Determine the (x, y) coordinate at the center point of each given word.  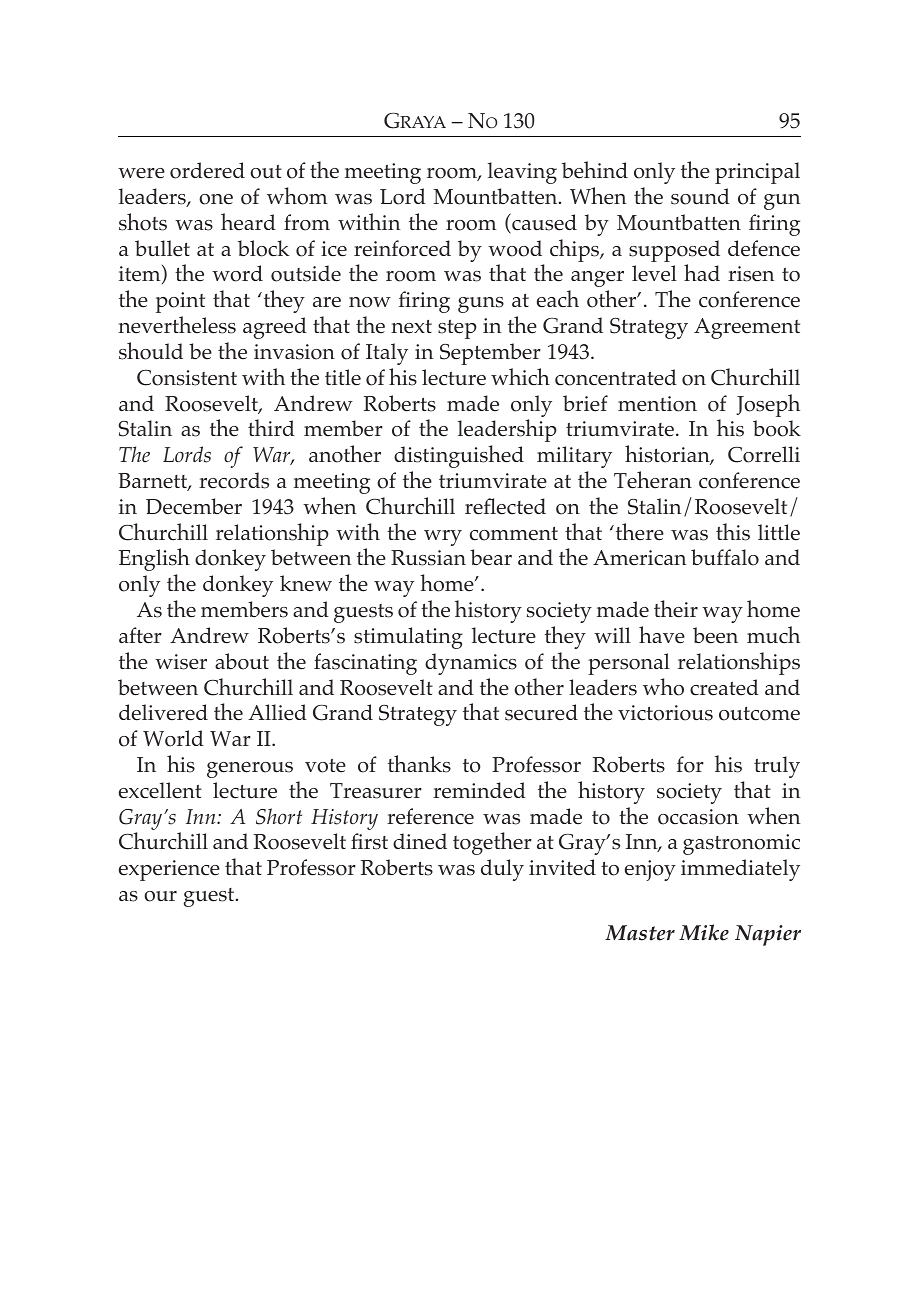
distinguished (459, 456)
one (216, 199)
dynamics (471, 664)
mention (657, 404)
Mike (704, 932)
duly (502, 870)
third (271, 427)
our (160, 896)
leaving (522, 173)
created (724, 687)
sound (700, 196)
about (242, 661)
